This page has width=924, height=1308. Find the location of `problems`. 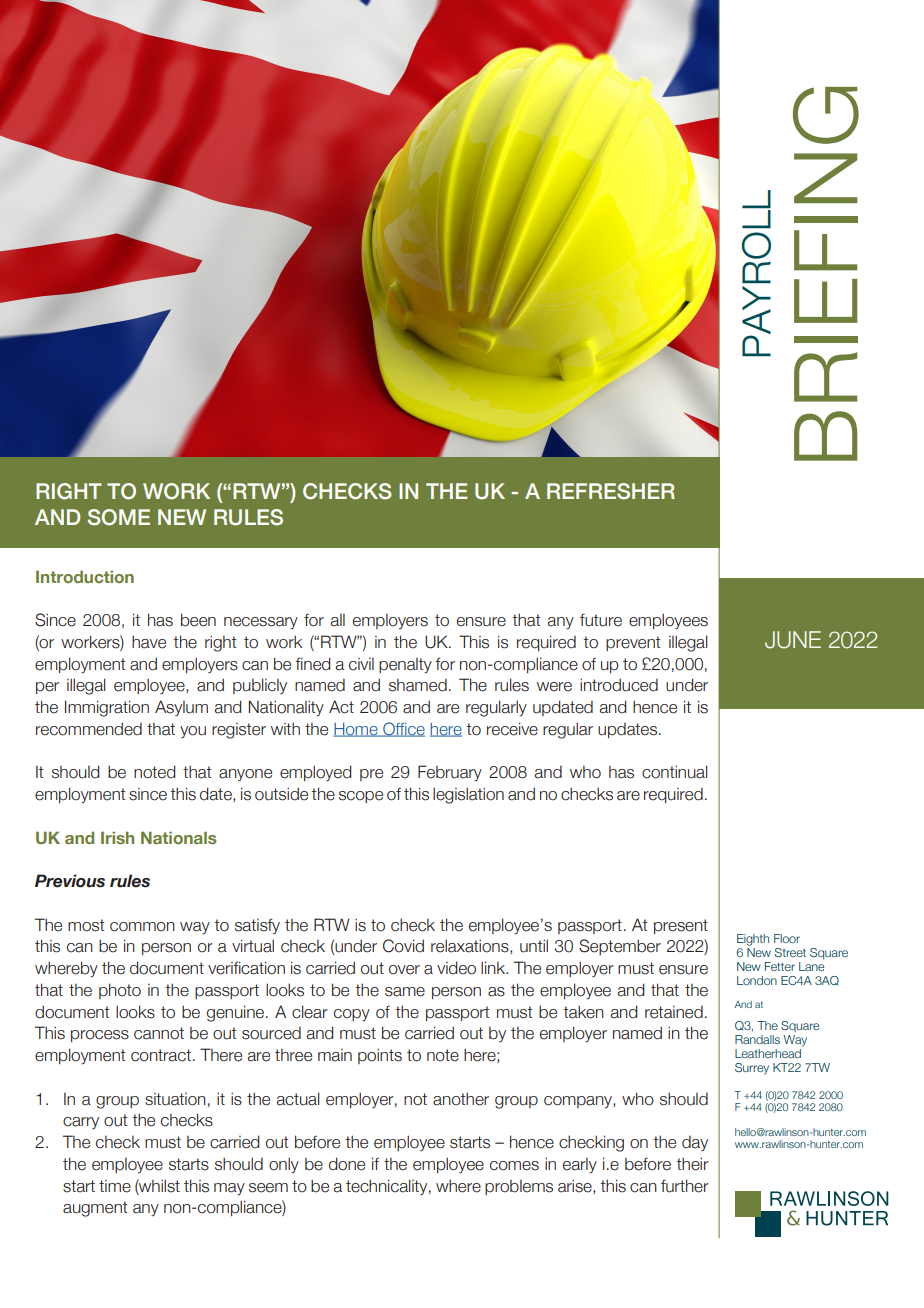

problems is located at coordinates (519, 1187).
